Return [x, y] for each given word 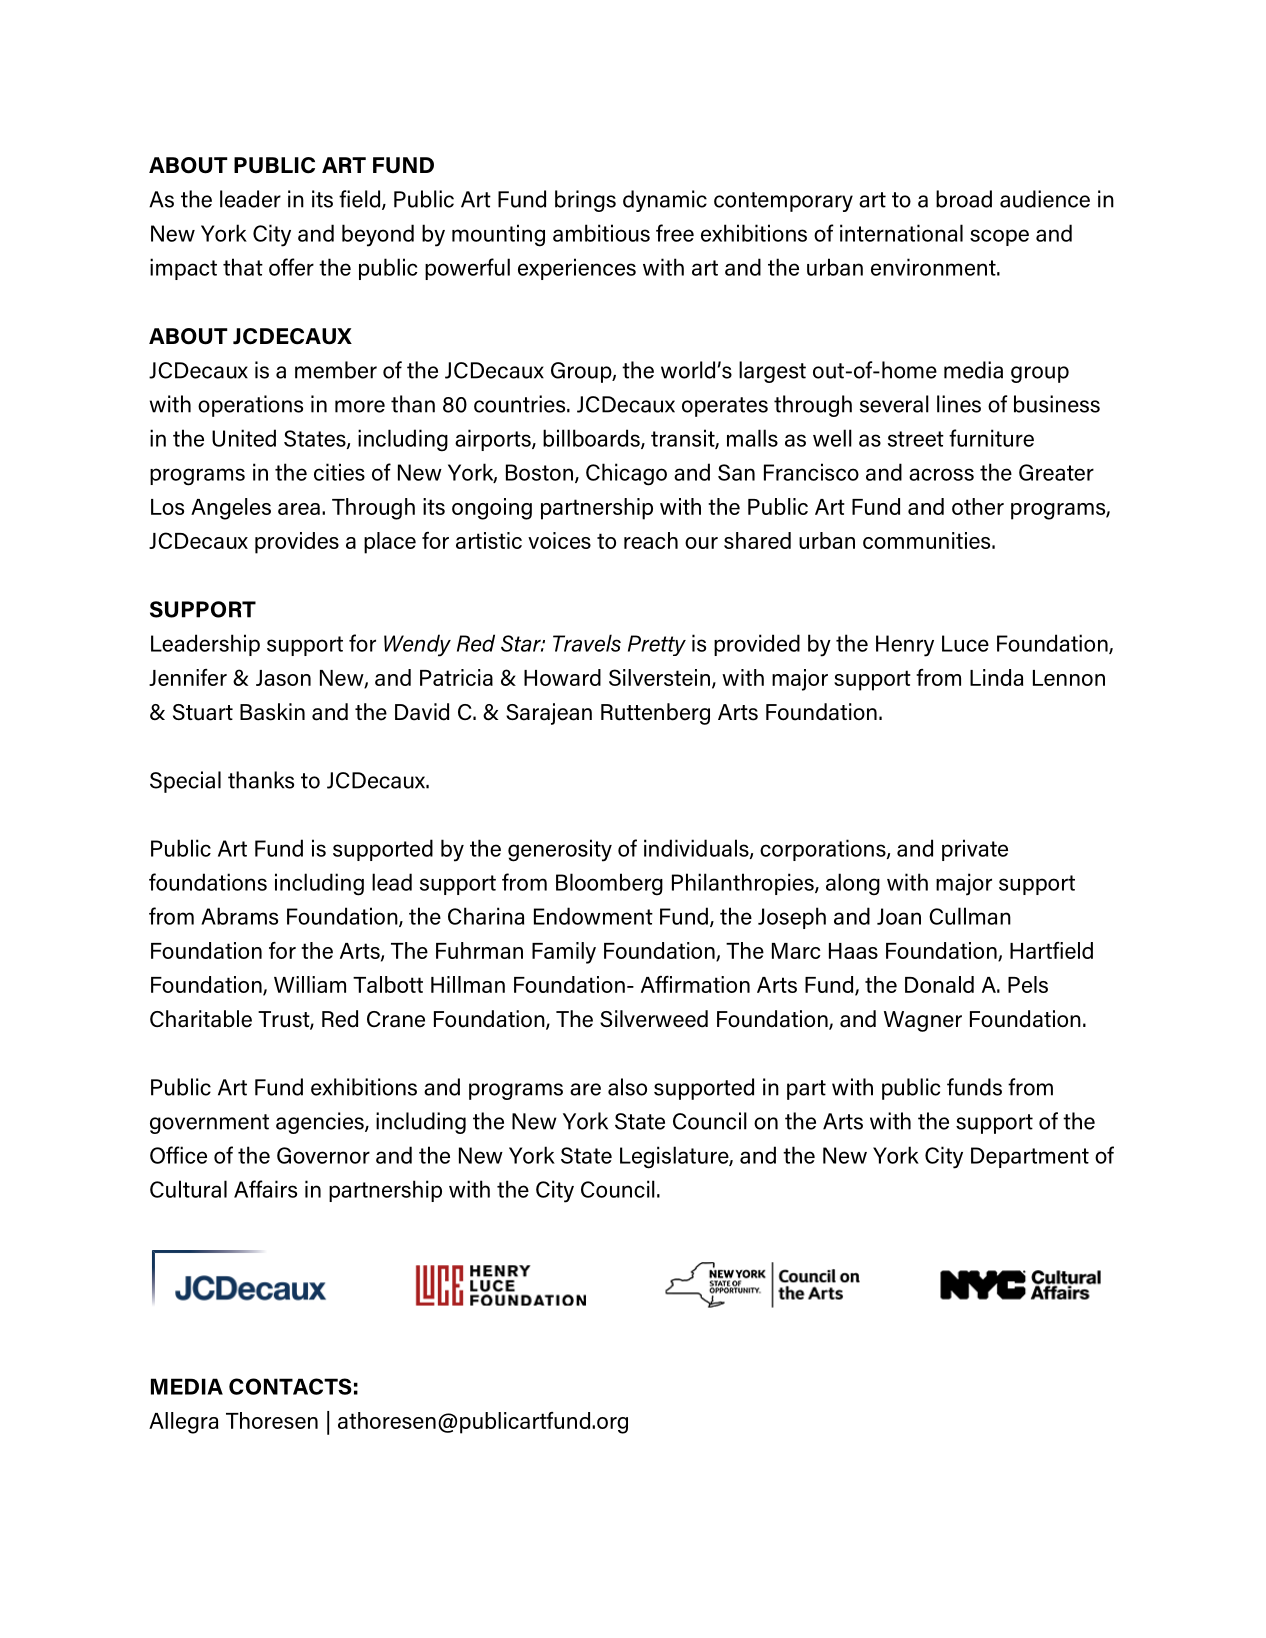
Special [185, 782]
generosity [560, 850]
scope [999, 237]
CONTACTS [290, 1386]
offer [291, 267]
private [975, 850]
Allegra [183, 1423]
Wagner [923, 1021]
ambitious [601, 233]
